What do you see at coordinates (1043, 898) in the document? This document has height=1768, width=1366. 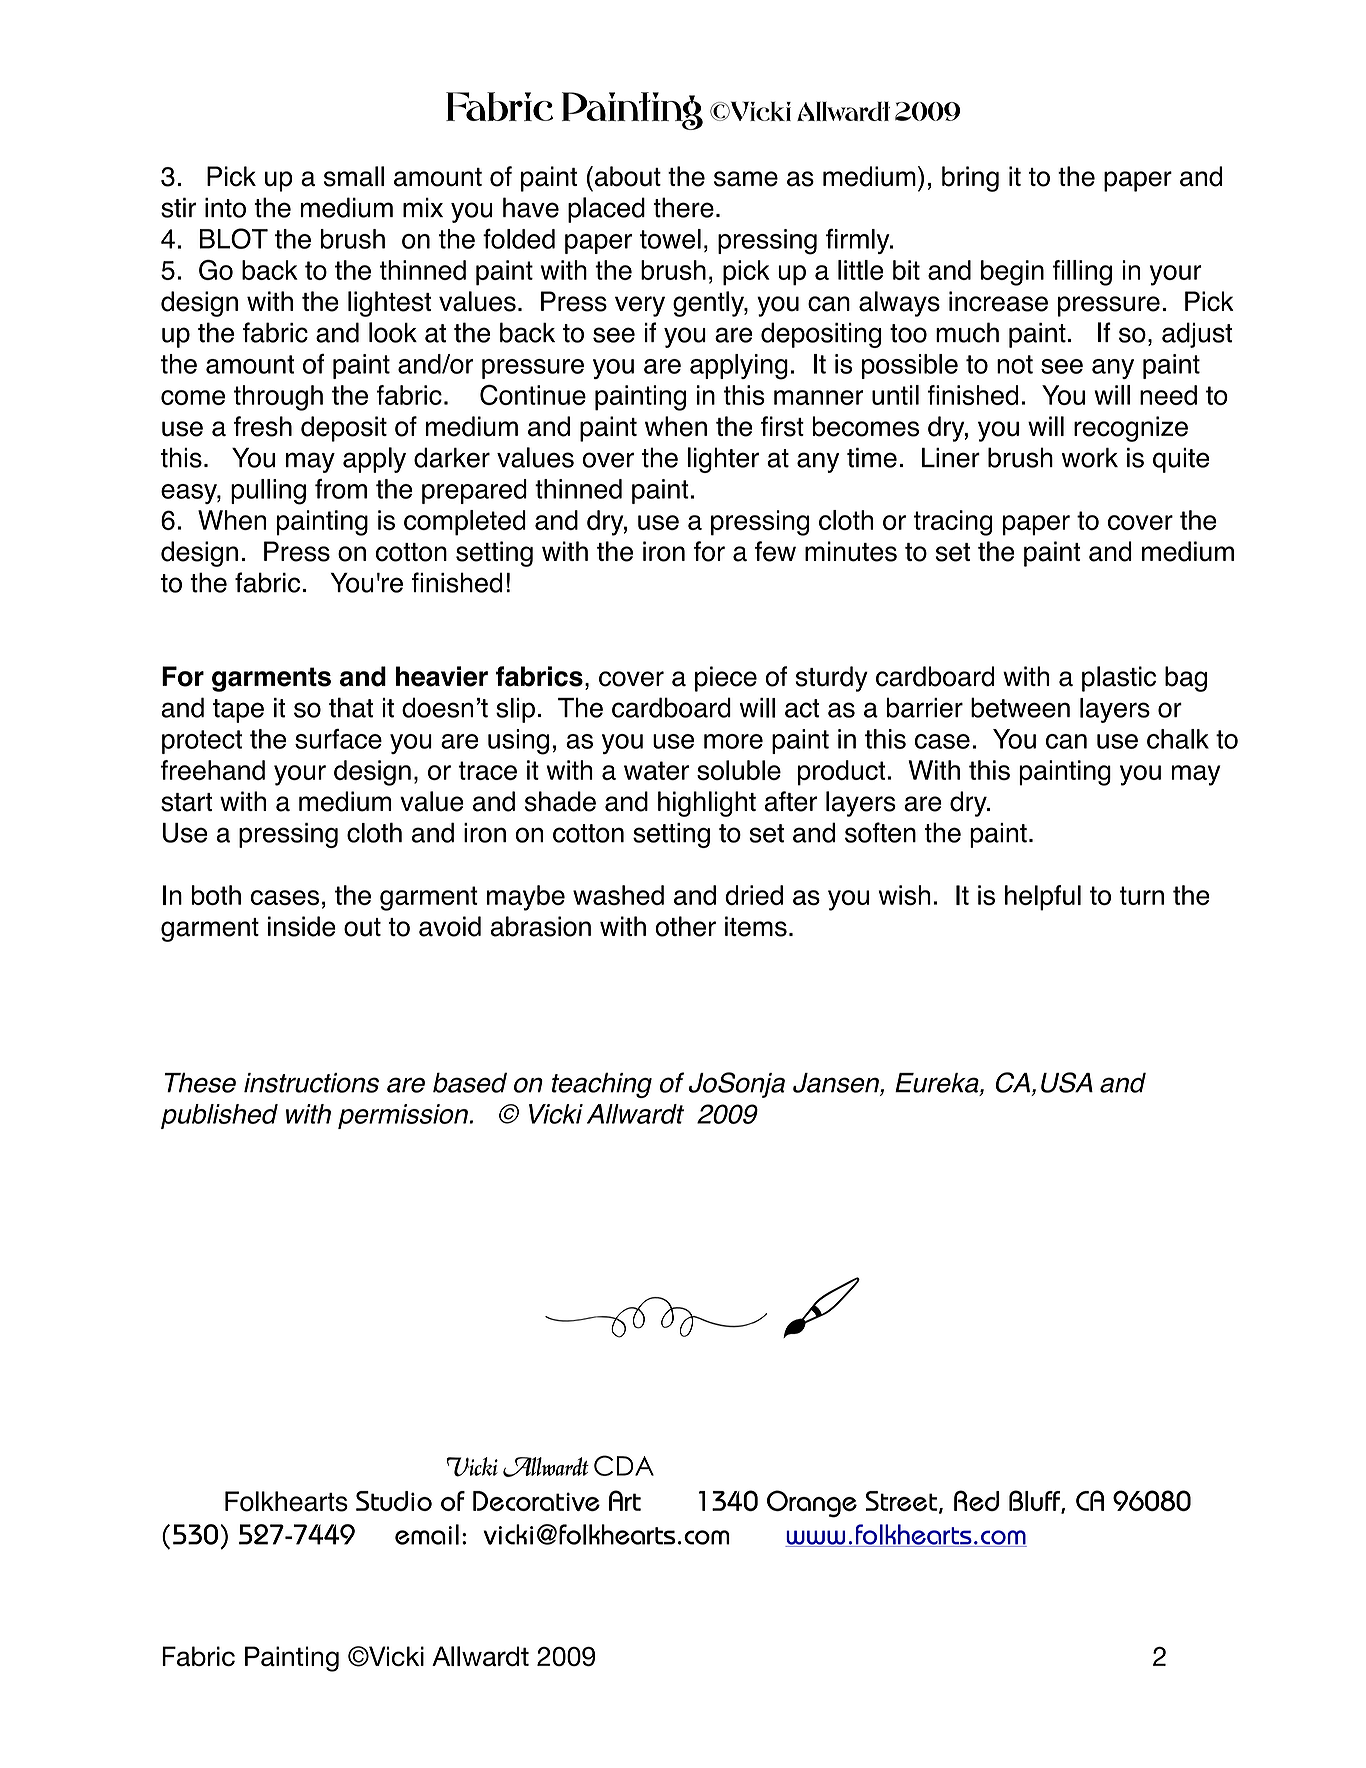 I see `helpful` at bounding box center [1043, 898].
